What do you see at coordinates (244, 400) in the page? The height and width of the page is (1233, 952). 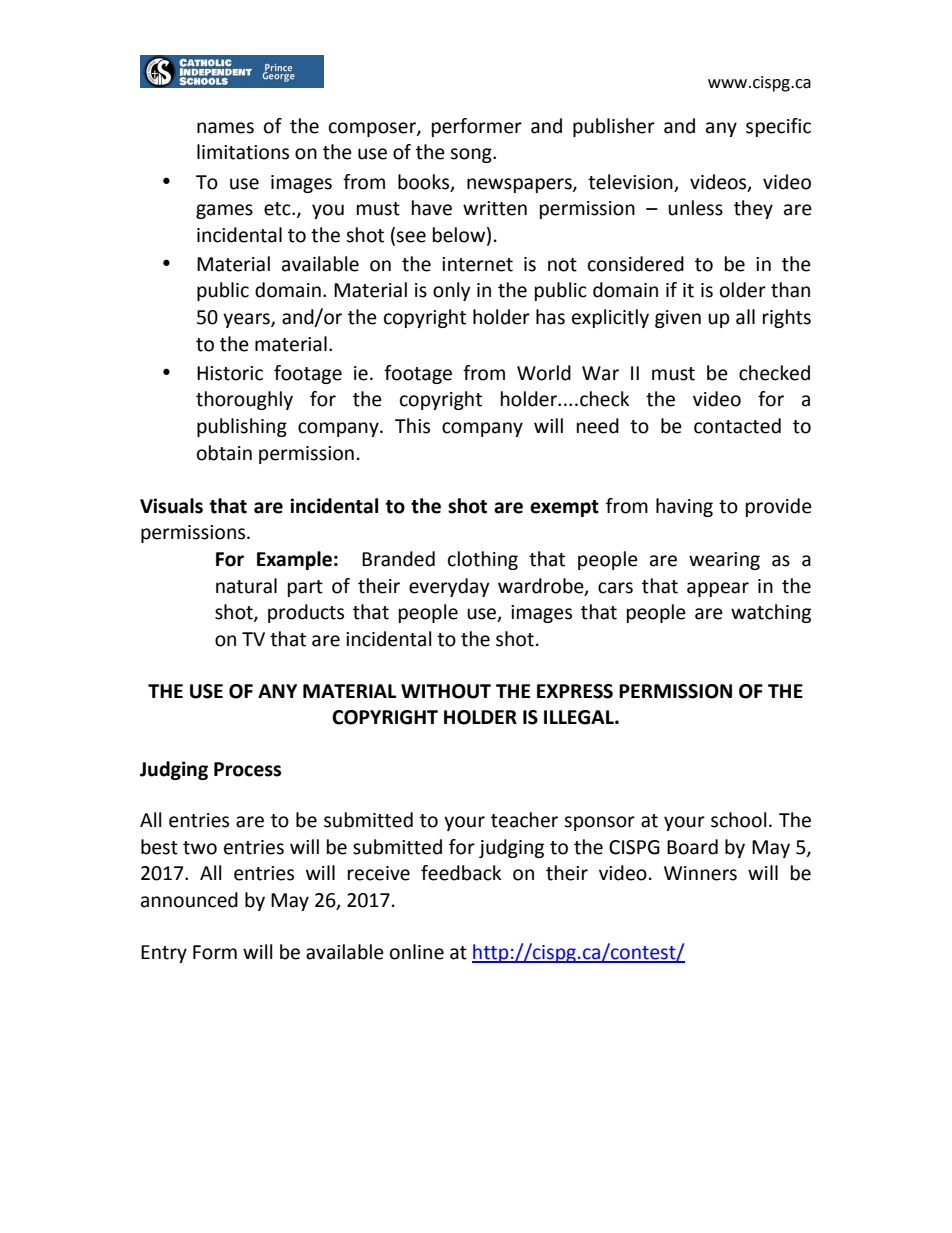 I see `thoroughly` at bounding box center [244, 400].
